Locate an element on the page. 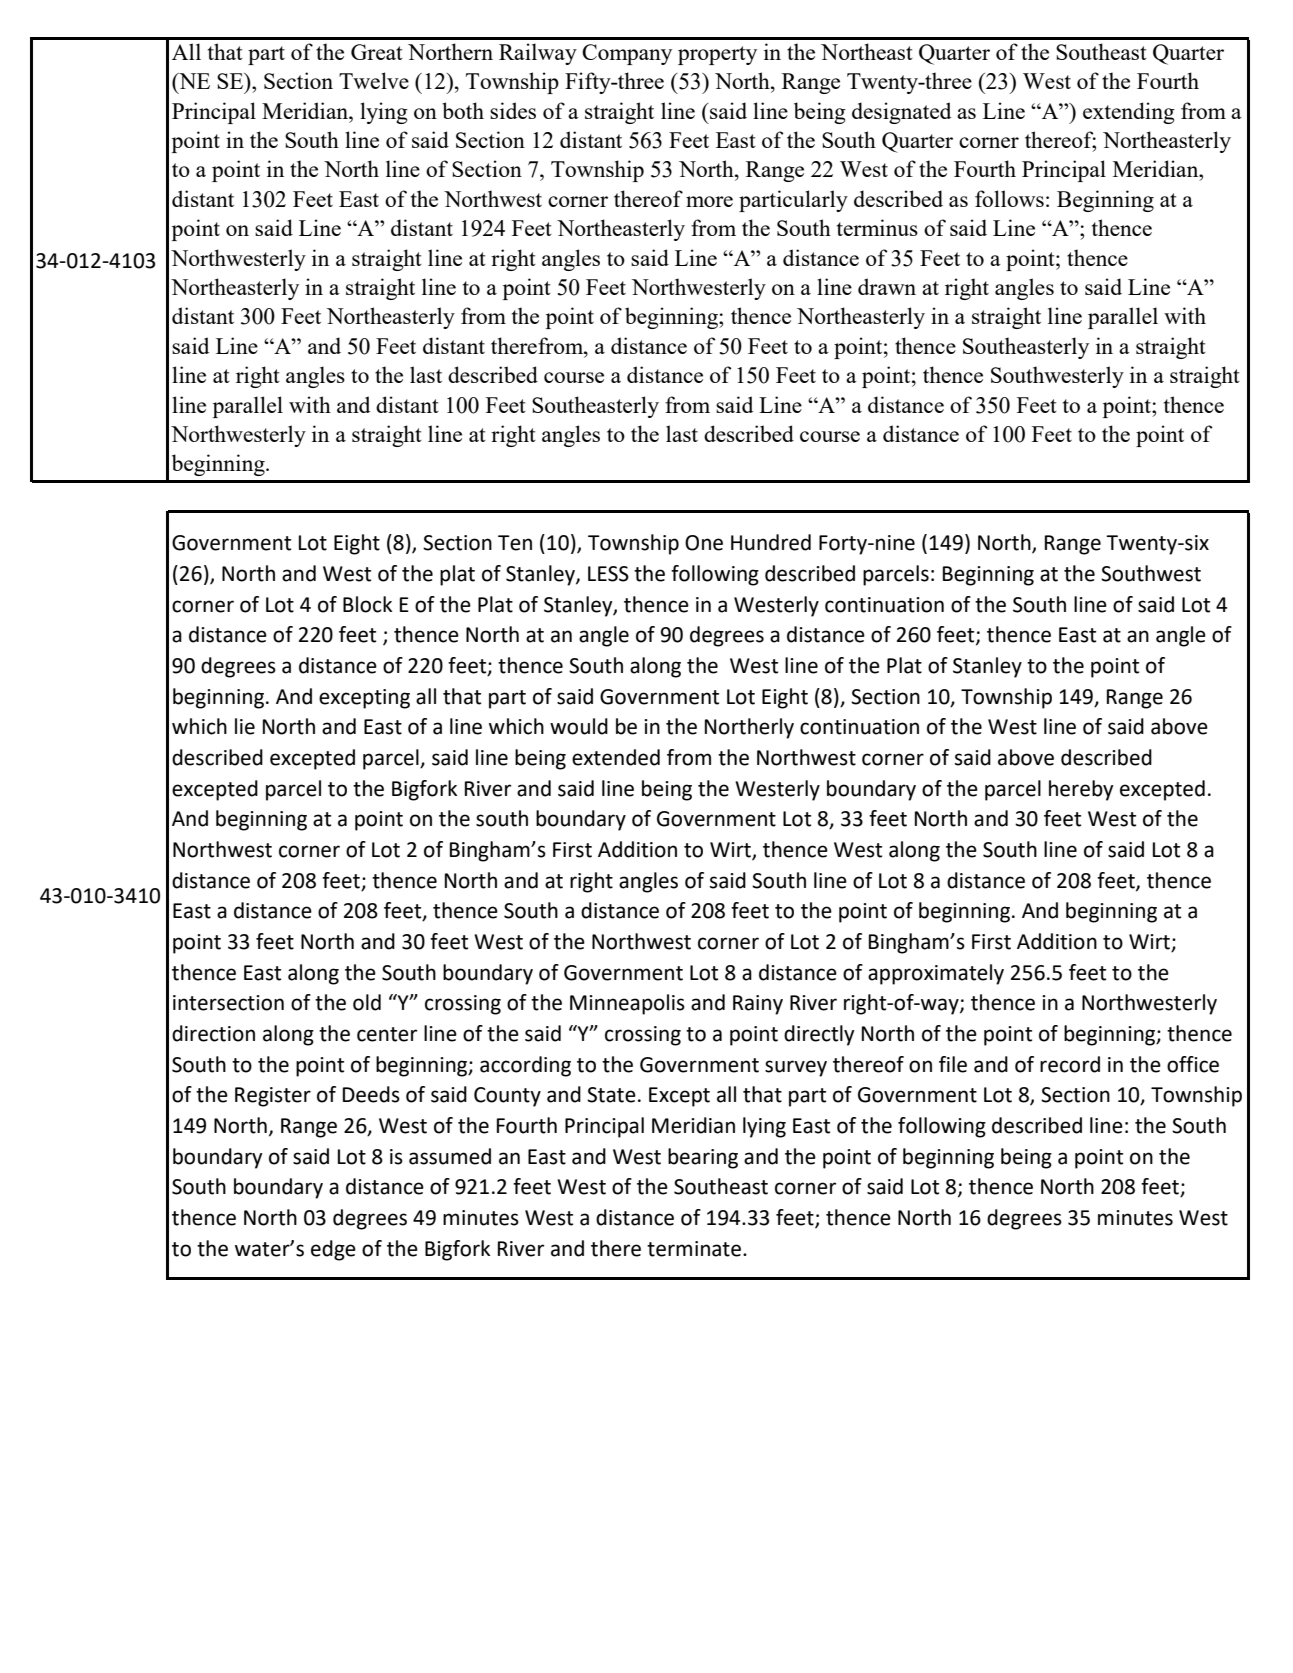 This image has width=1293, height=1673. Twelve is located at coordinates (374, 80).
